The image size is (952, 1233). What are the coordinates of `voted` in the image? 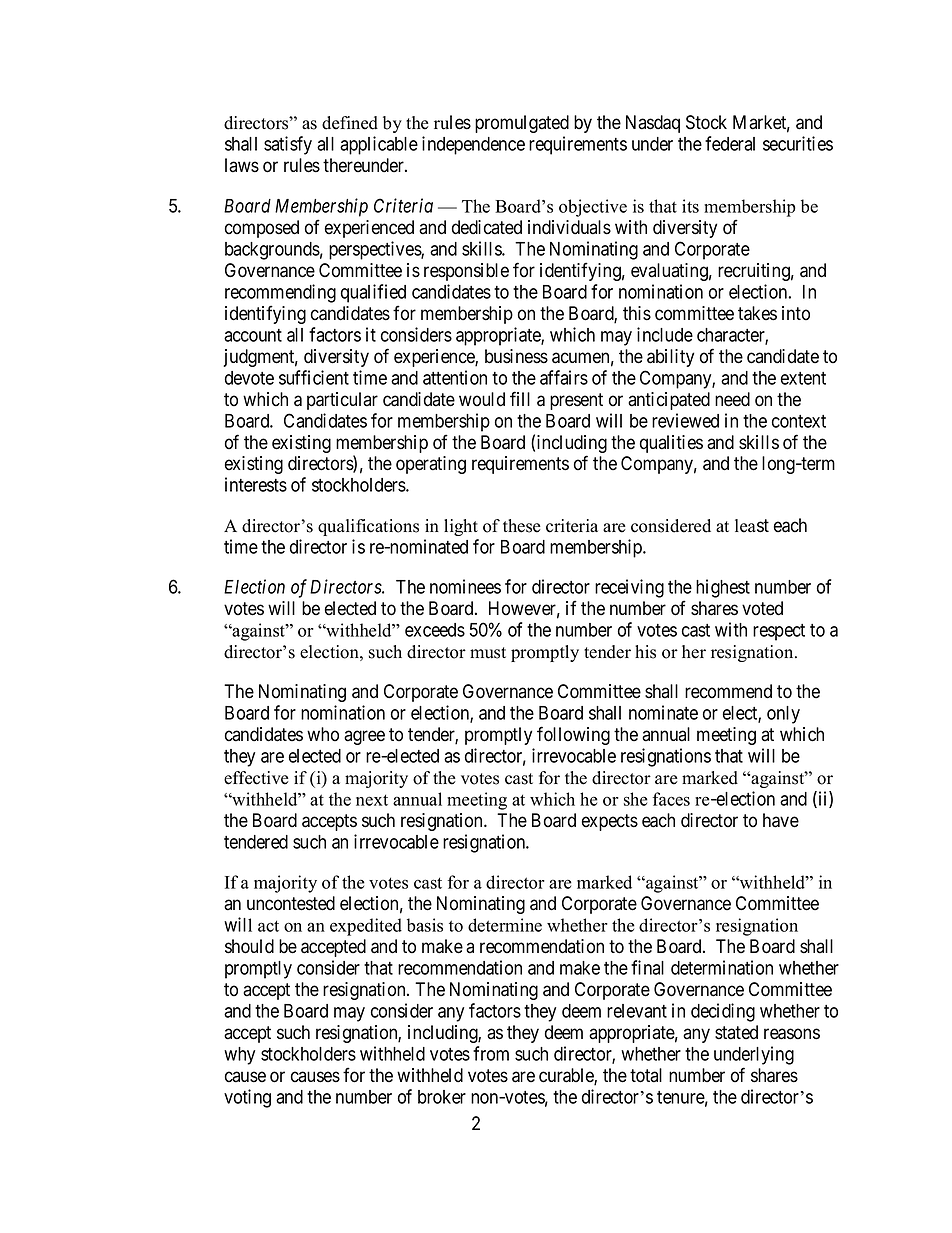 It's located at (762, 608).
